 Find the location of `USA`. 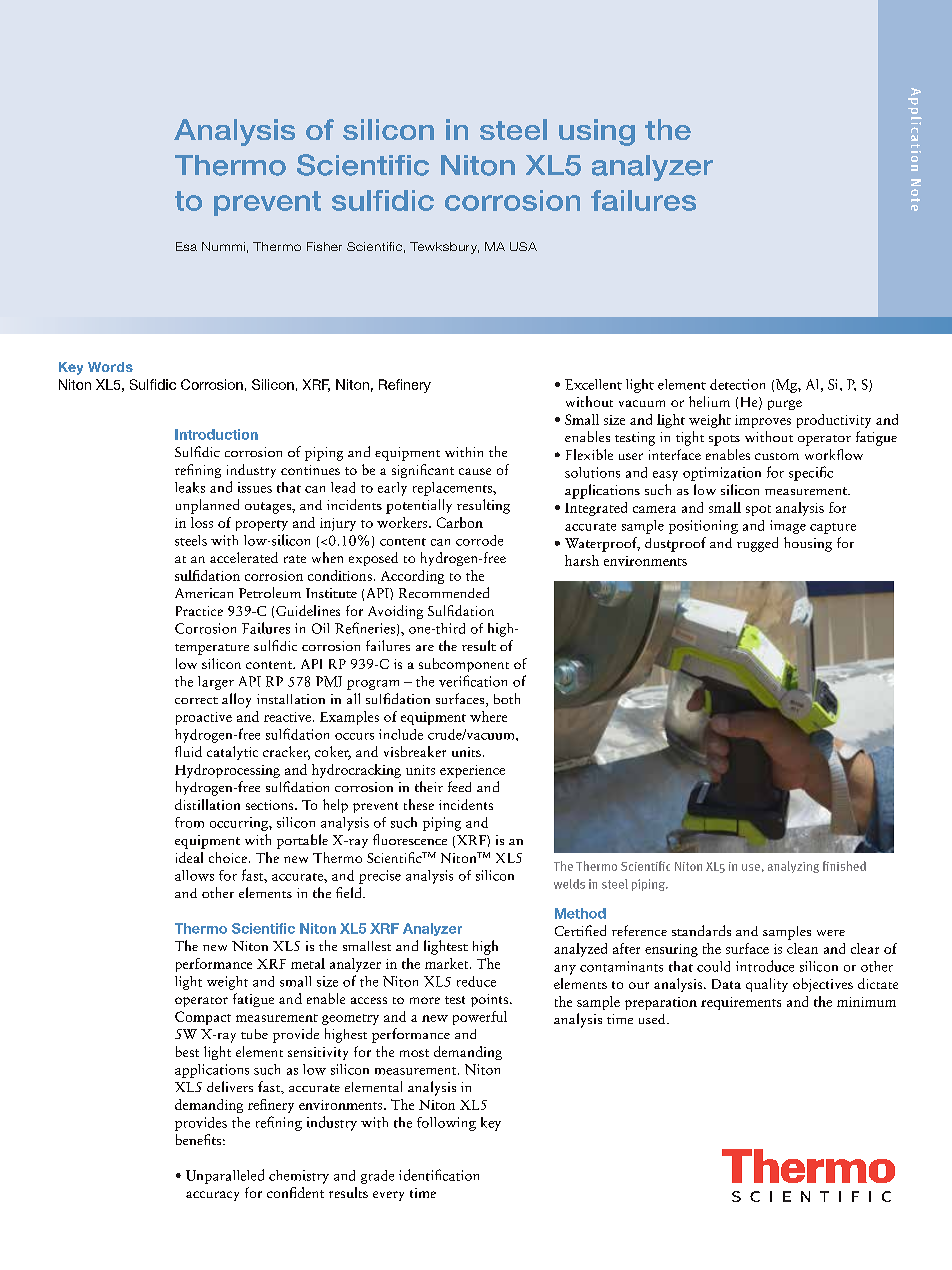

USA is located at coordinates (523, 246).
